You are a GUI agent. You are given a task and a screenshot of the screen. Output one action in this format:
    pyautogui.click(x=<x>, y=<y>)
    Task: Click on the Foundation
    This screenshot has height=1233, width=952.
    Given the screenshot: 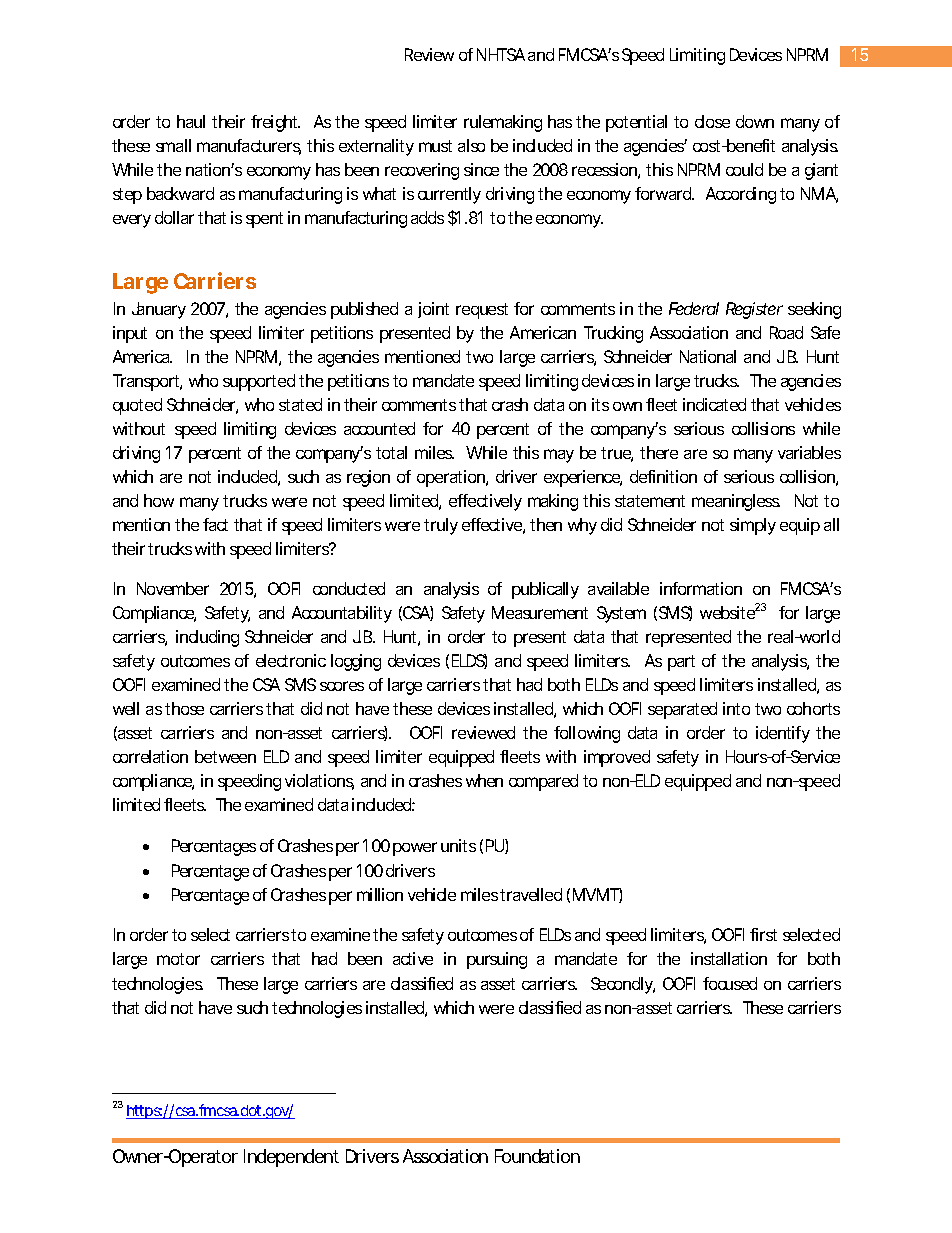 What is the action you would take?
    pyautogui.click(x=537, y=1156)
